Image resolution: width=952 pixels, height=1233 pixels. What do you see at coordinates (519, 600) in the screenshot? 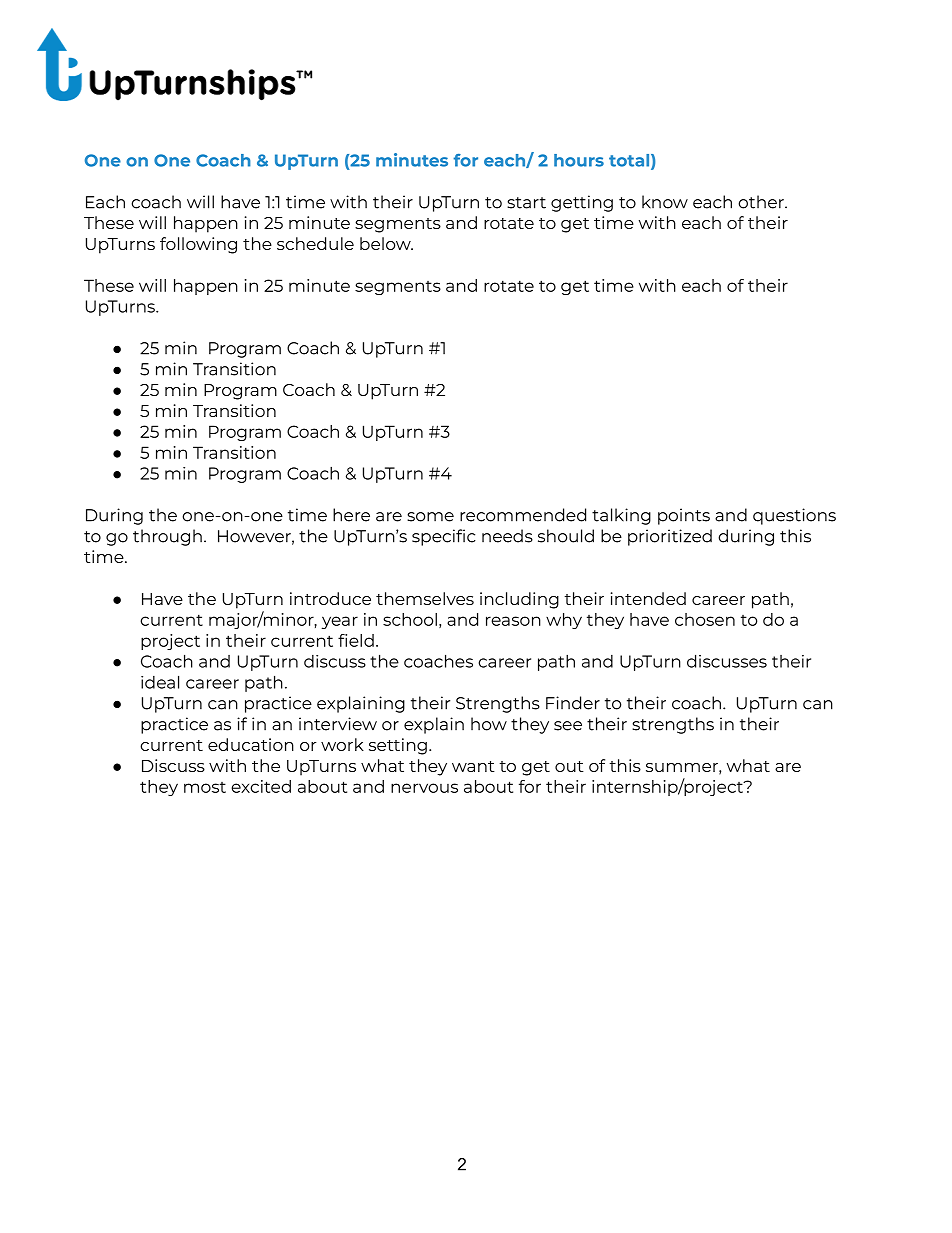
I see `including` at bounding box center [519, 600].
